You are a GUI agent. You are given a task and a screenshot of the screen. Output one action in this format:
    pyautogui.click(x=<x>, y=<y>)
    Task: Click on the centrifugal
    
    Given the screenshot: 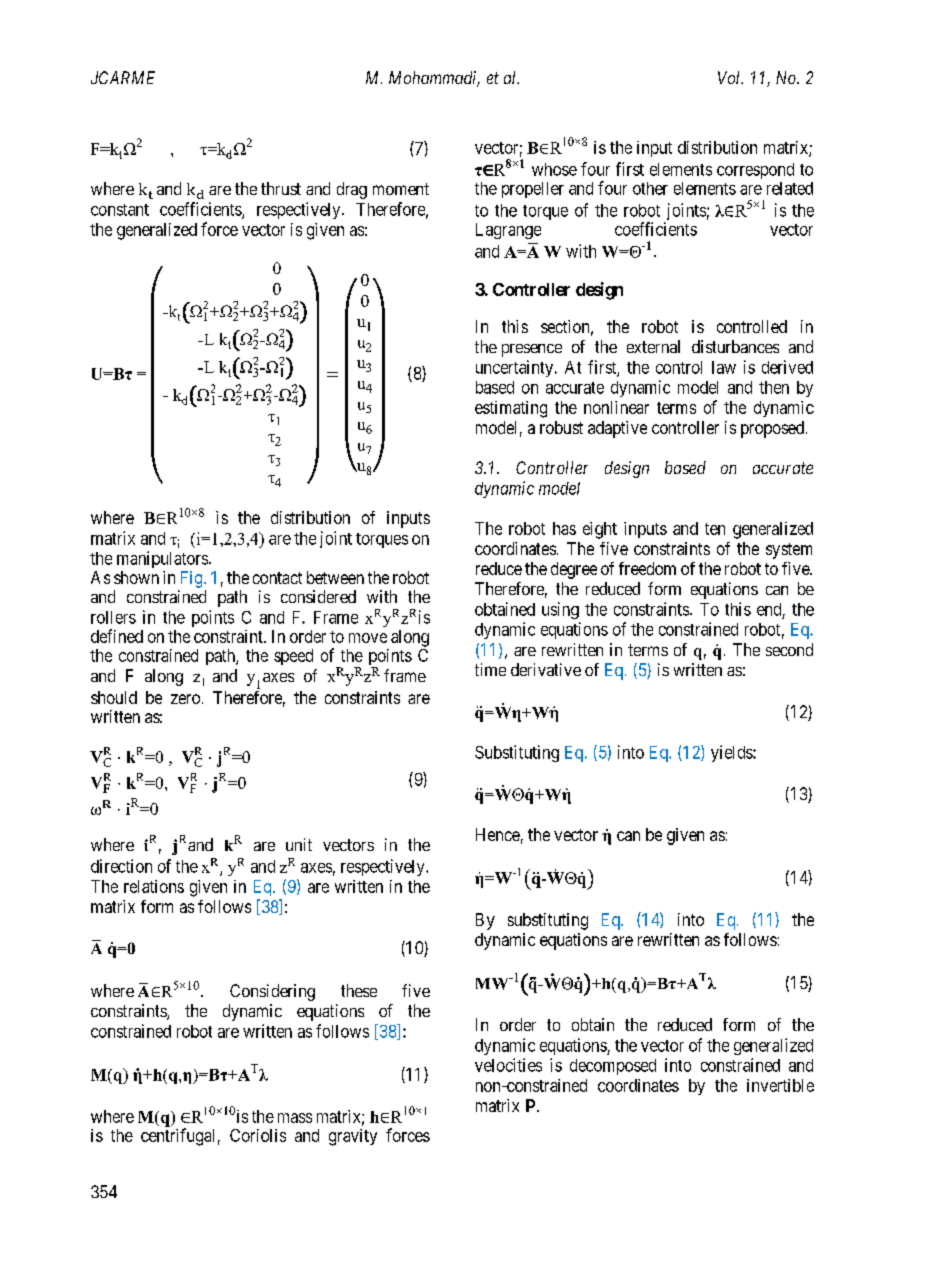 What is the action you would take?
    pyautogui.click(x=177, y=1137)
